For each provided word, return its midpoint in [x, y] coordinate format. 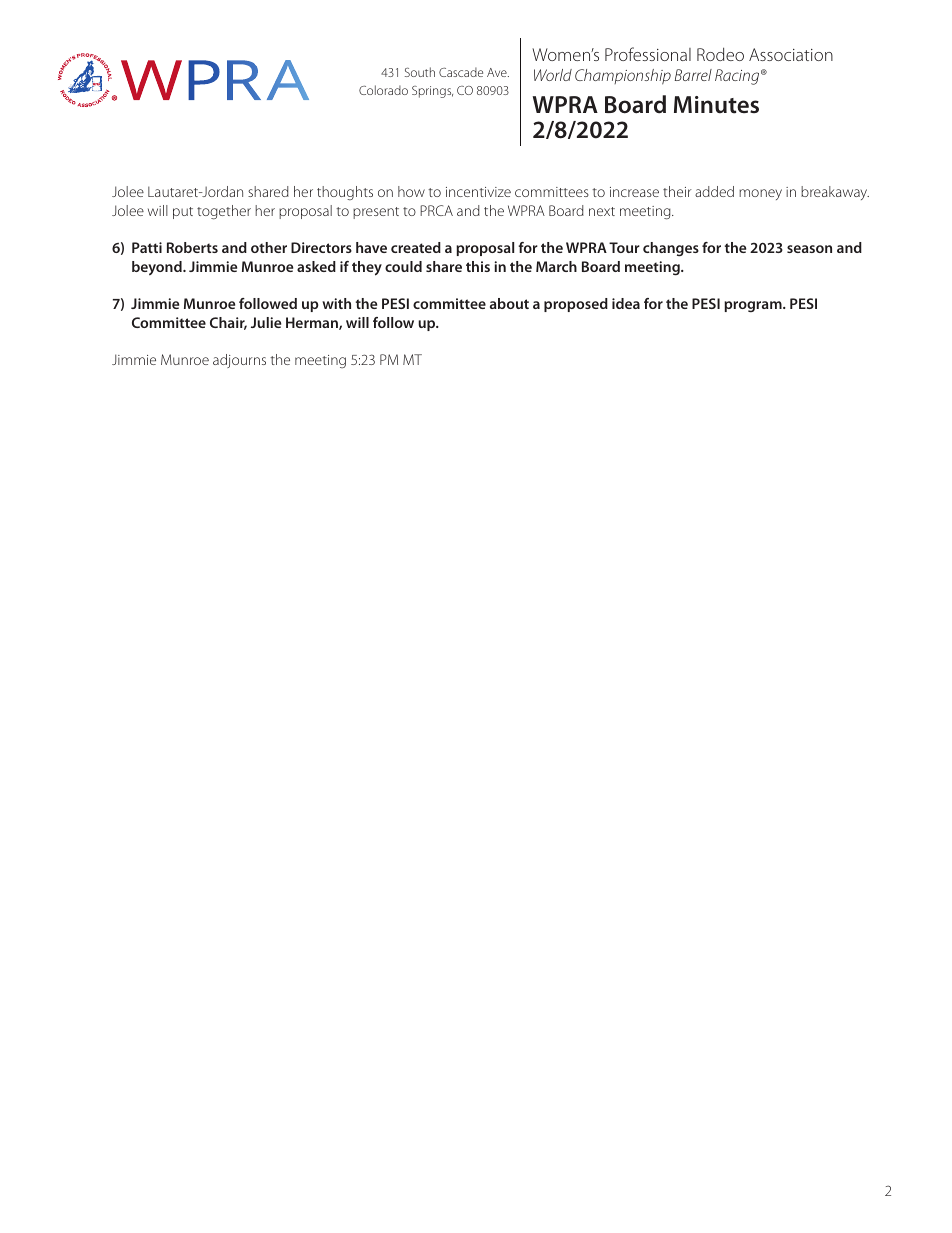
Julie [266, 322]
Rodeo [720, 54]
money [760, 194]
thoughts [345, 193]
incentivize [478, 192]
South [420, 72]
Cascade [461, 72]
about [509, 303]
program [754, 306]
